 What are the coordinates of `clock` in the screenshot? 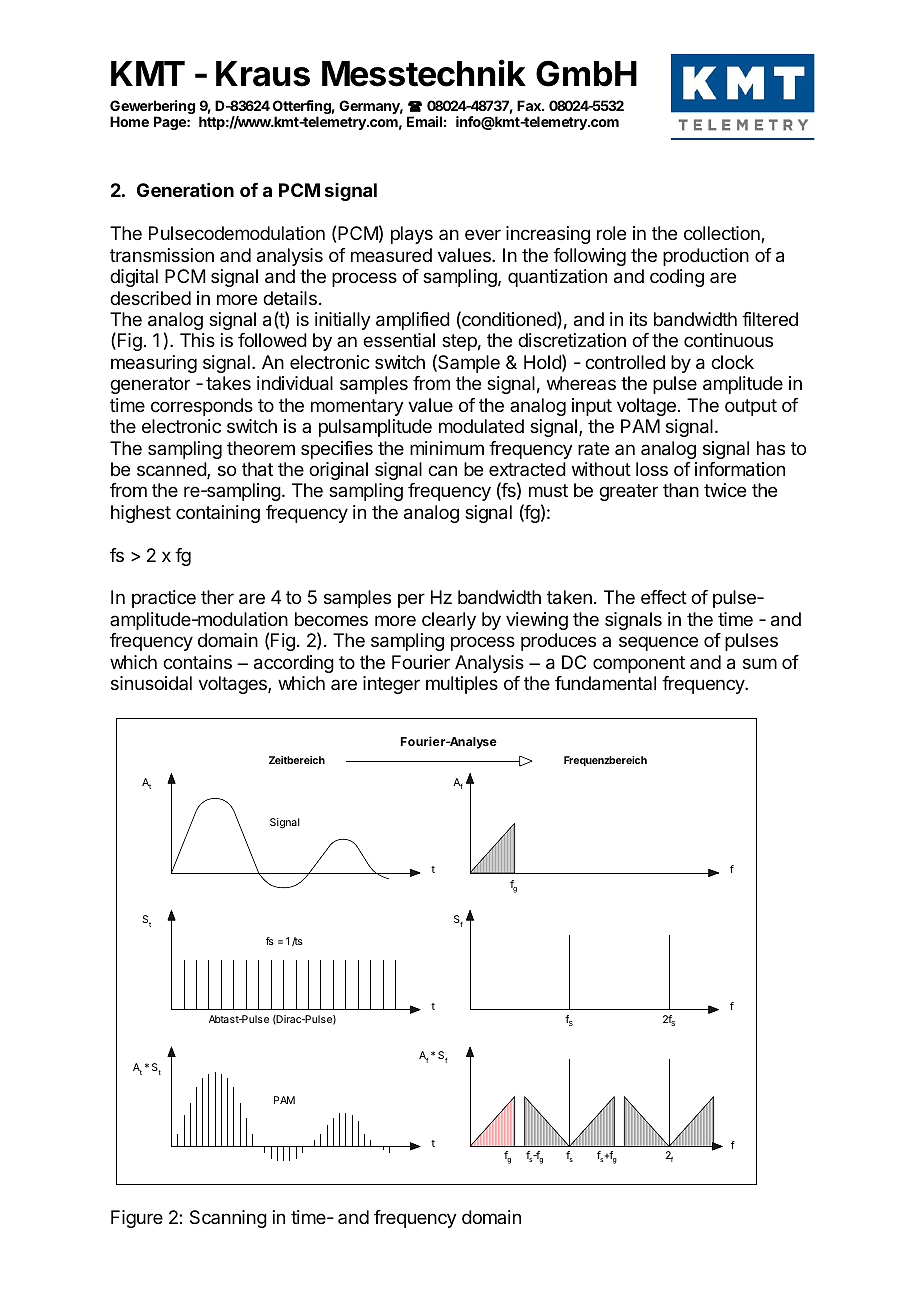 It's located at (732, 362).
